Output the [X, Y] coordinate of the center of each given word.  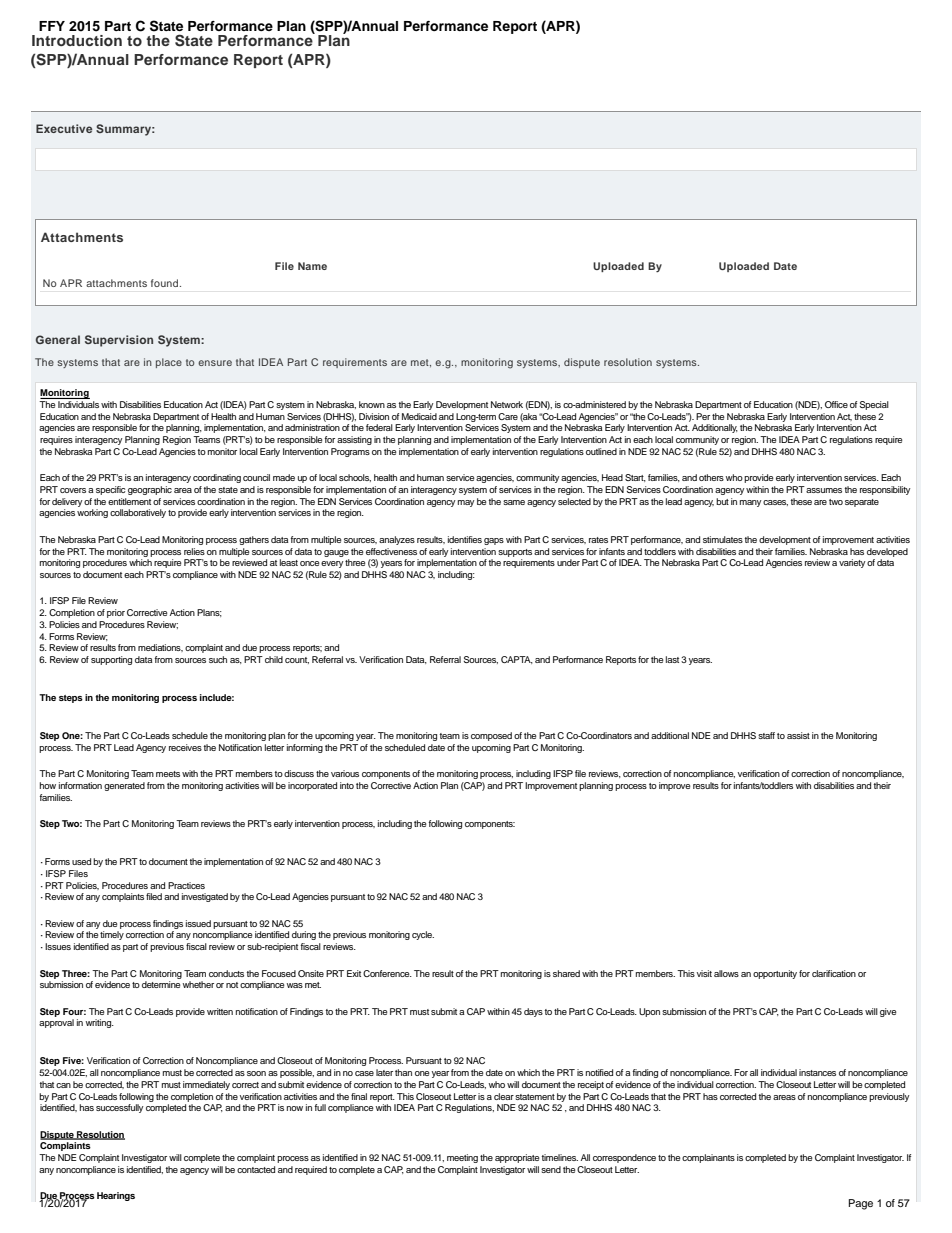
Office [836, 404]
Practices [186, 885]
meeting [462, 1158]
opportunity [775, 974]
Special [874, 405]
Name [312, 266]
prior [116, 613]
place [169, 363]
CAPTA [517, 660]
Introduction [77, 40]
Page [861, 1204]
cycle [423, 935]
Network [507, 404]
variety [852, 563]
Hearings [116, 1196]
